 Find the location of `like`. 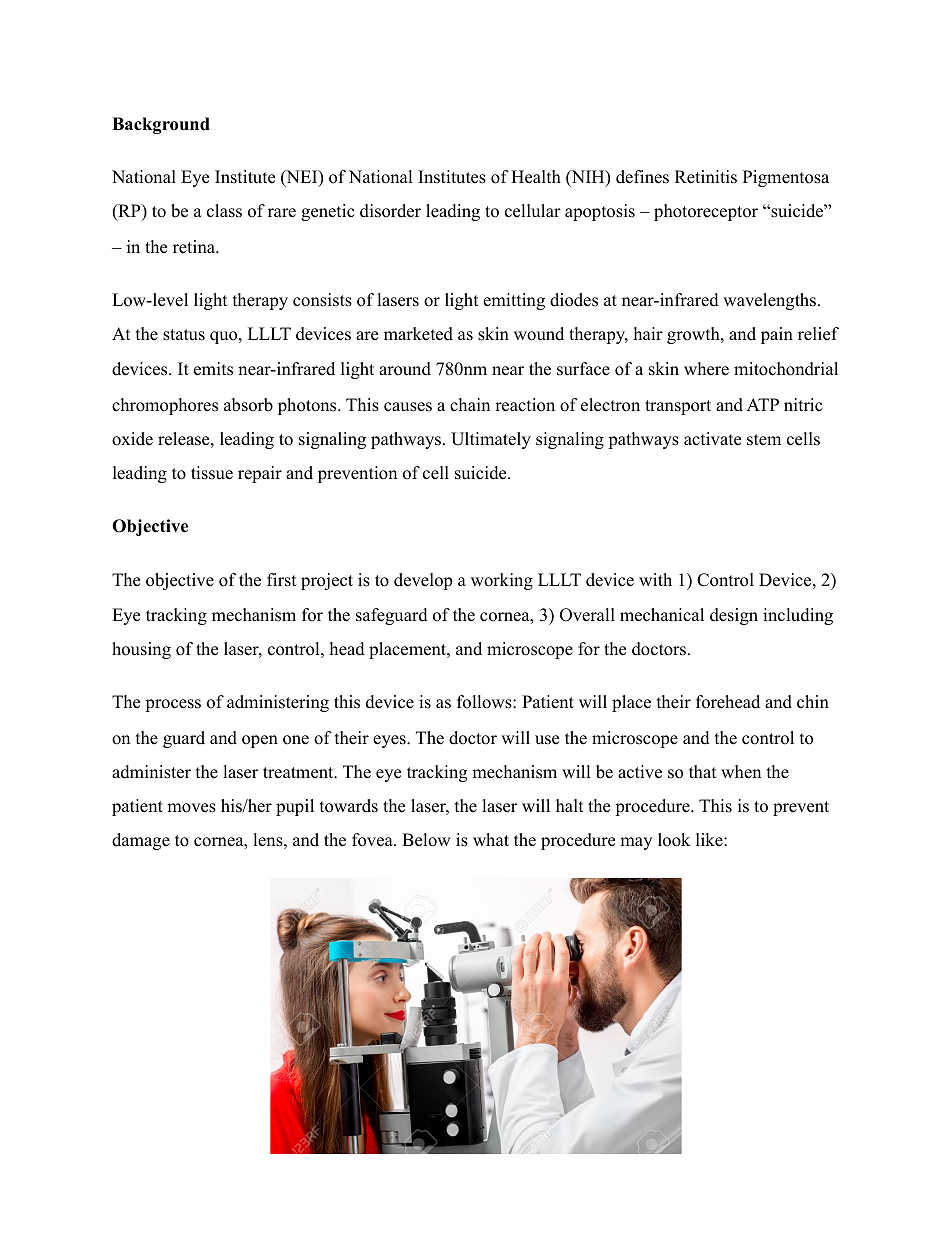

like is located at coordinates (710, 840).
